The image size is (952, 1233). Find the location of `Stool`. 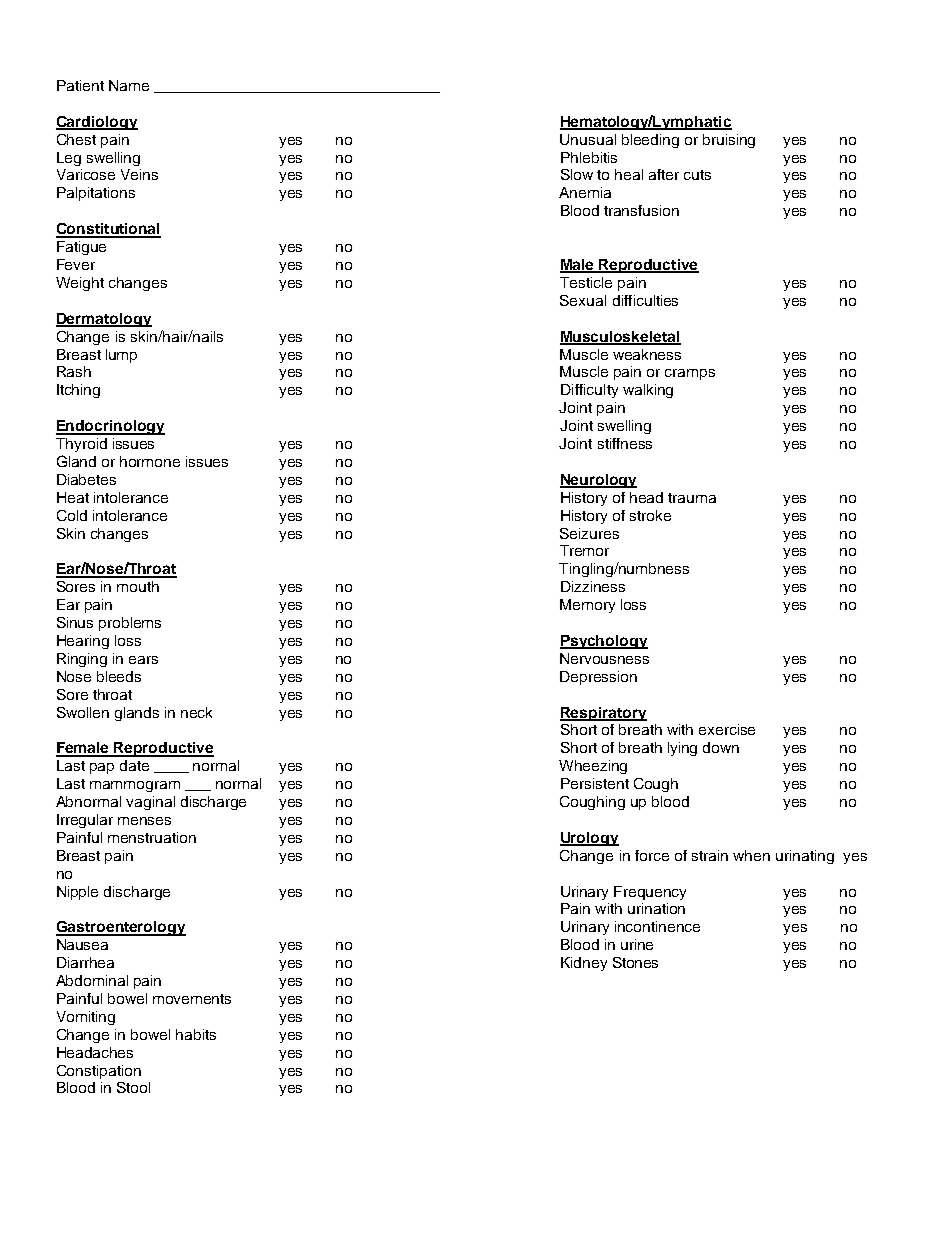

Stool is located at coordinates (133, 1087).
